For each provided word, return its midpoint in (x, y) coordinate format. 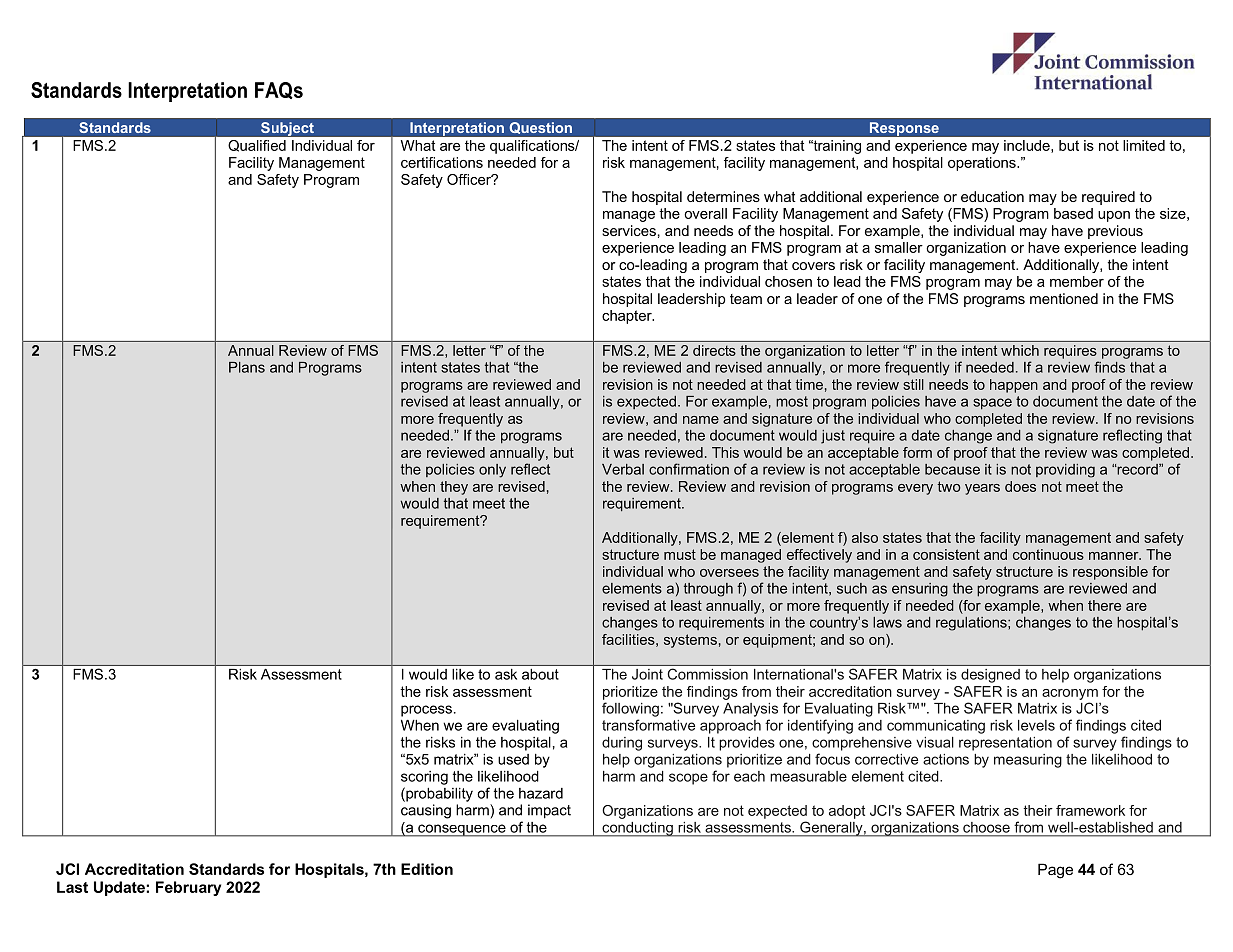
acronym (1070, 694)
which (1020, 350)
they (454, 488)
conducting (637, 829)
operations (983, 164)
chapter (628, 317)
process (426, 711)
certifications (442, 162)
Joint (647, 674)
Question (540, 128)
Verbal (623, 469)
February (188, 888)
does (1020, 486)
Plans (247, 367)
